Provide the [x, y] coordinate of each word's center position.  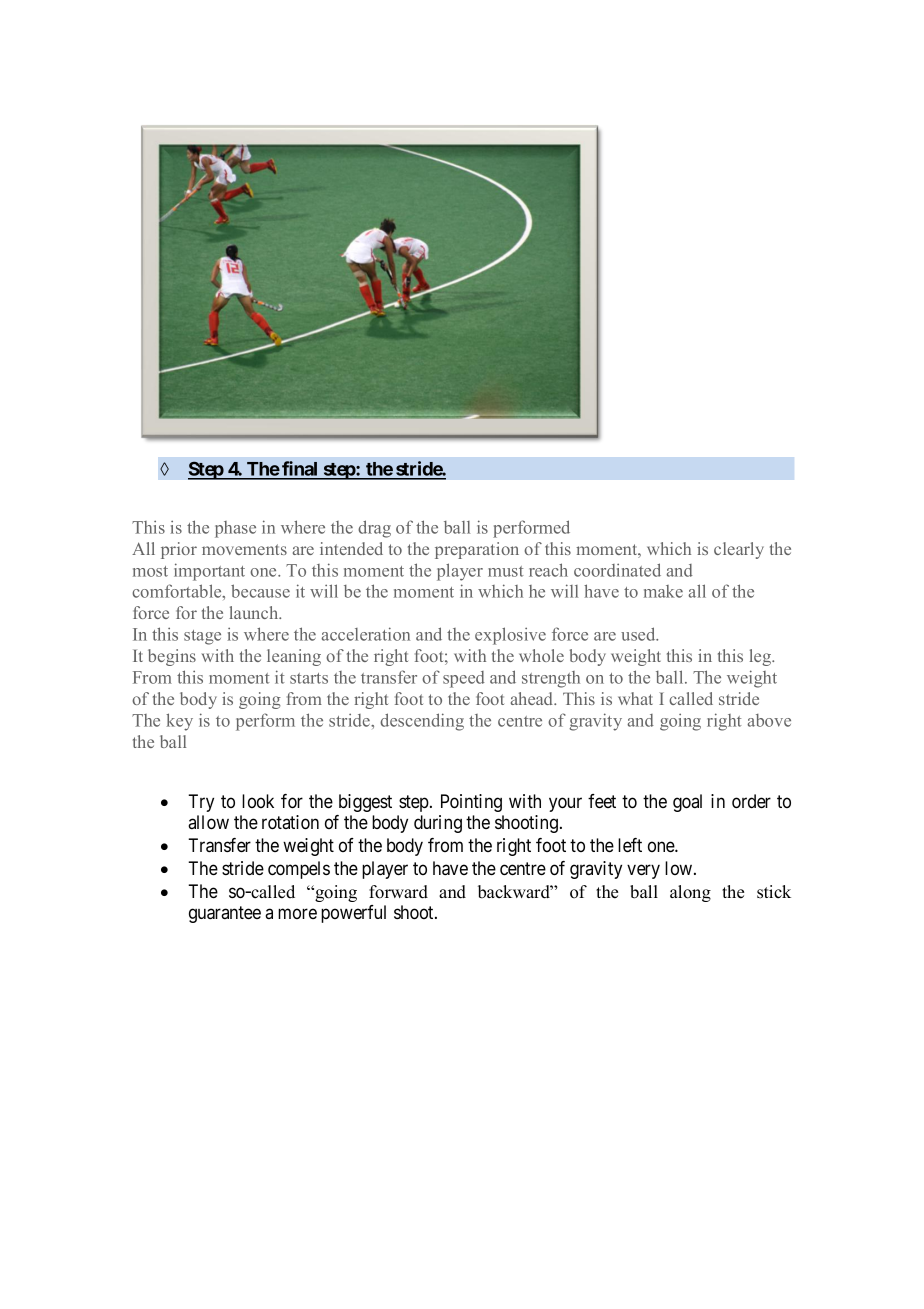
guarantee [225, 914]
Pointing [471, 803]
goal [687, 803]
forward [398, 892]
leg [762, 657]
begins [172, 657]
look [258, 801]
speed [464, 679]
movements [244, 549]
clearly [739, 550]
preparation [477, 550]
